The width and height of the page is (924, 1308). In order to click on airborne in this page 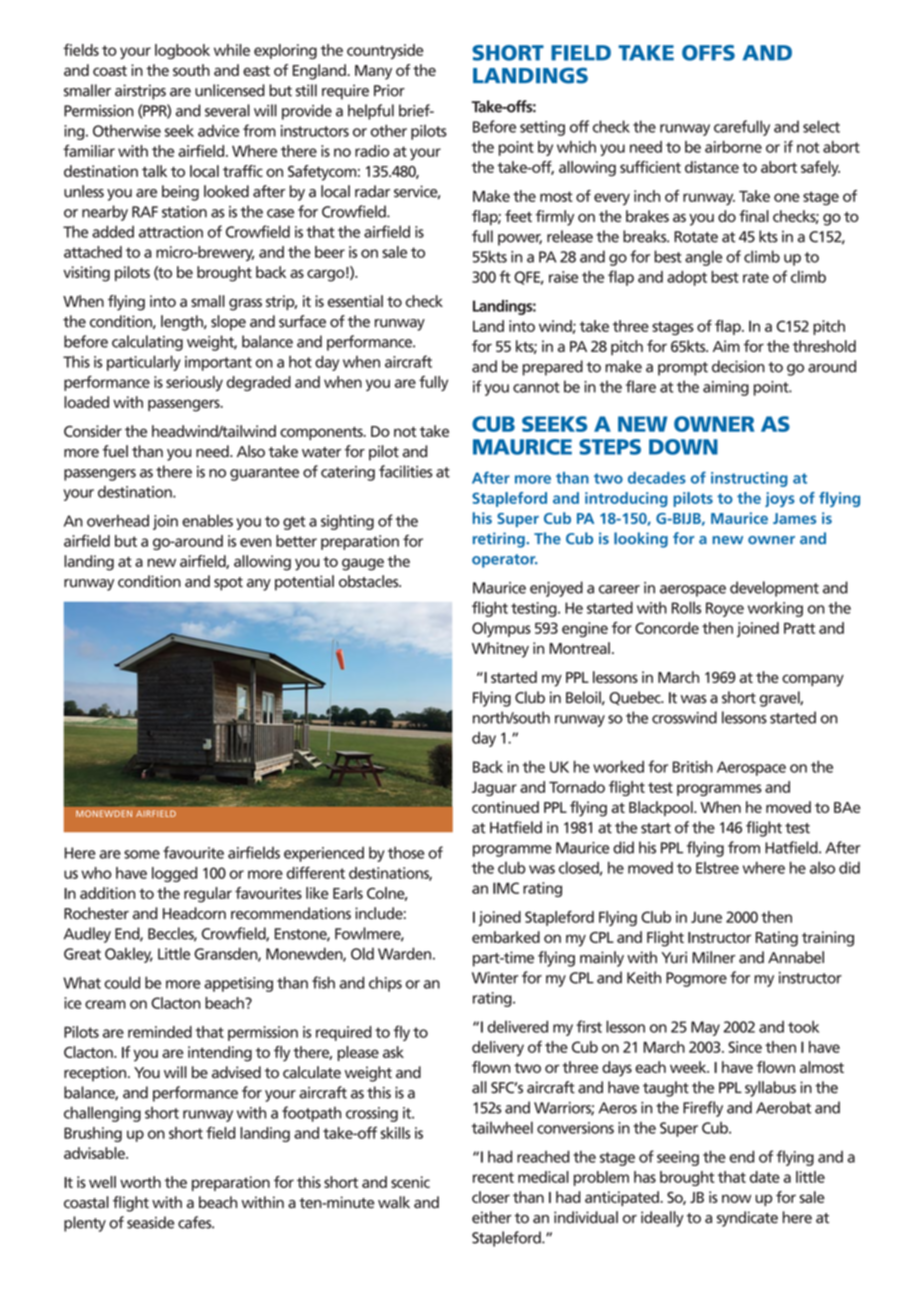, I will do `click(733, 147)`.
